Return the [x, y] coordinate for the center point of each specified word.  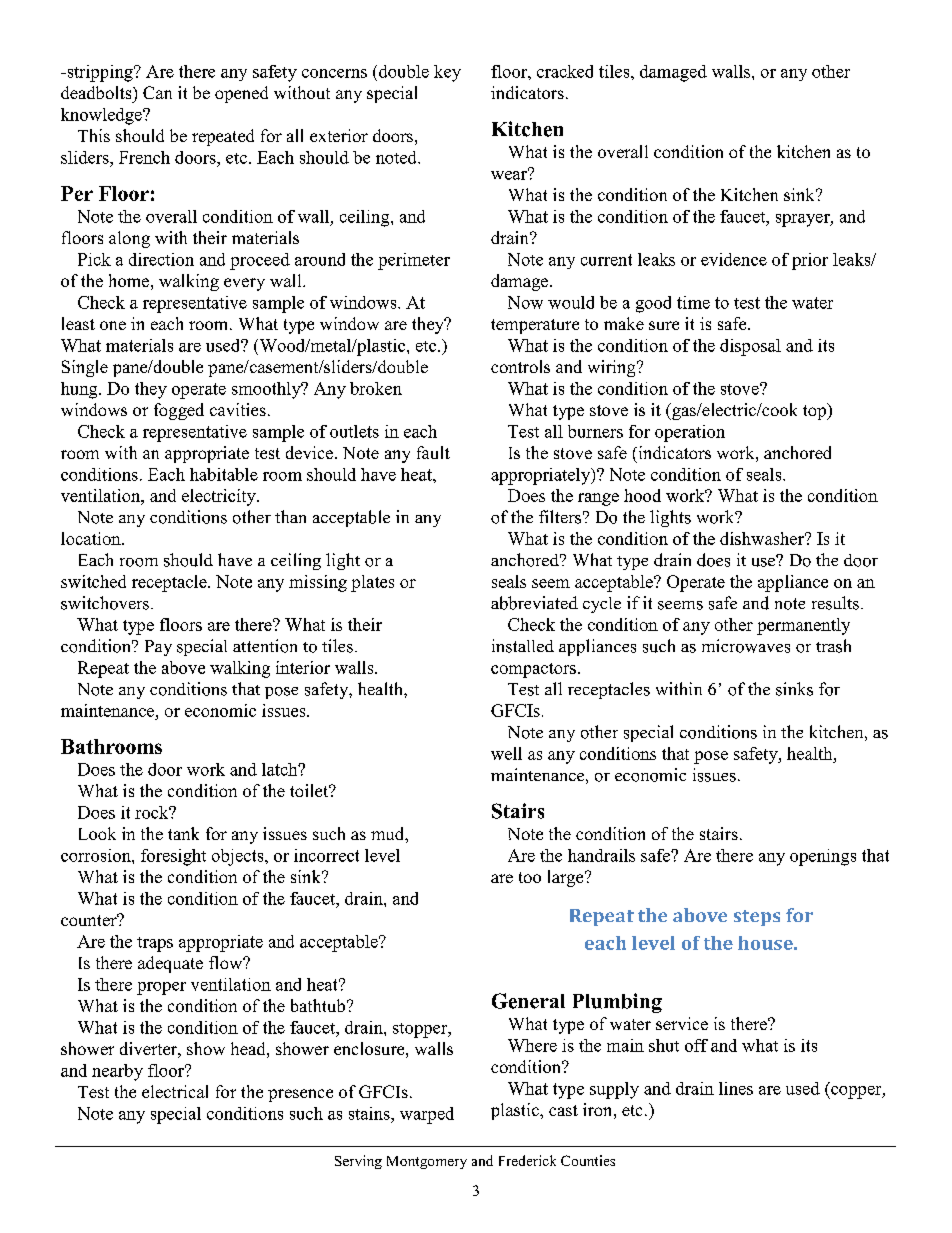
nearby [117, 1072]
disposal [750, 347]
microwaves [746, 646]
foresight [173, 857]
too [530, 877]
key [447, 73]
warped [427, 1115]
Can [157, 92]
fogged [179, 411]
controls [520, 366]
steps [757, 918]
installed [523, 646]
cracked [565, 71]
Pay [158, 648]
